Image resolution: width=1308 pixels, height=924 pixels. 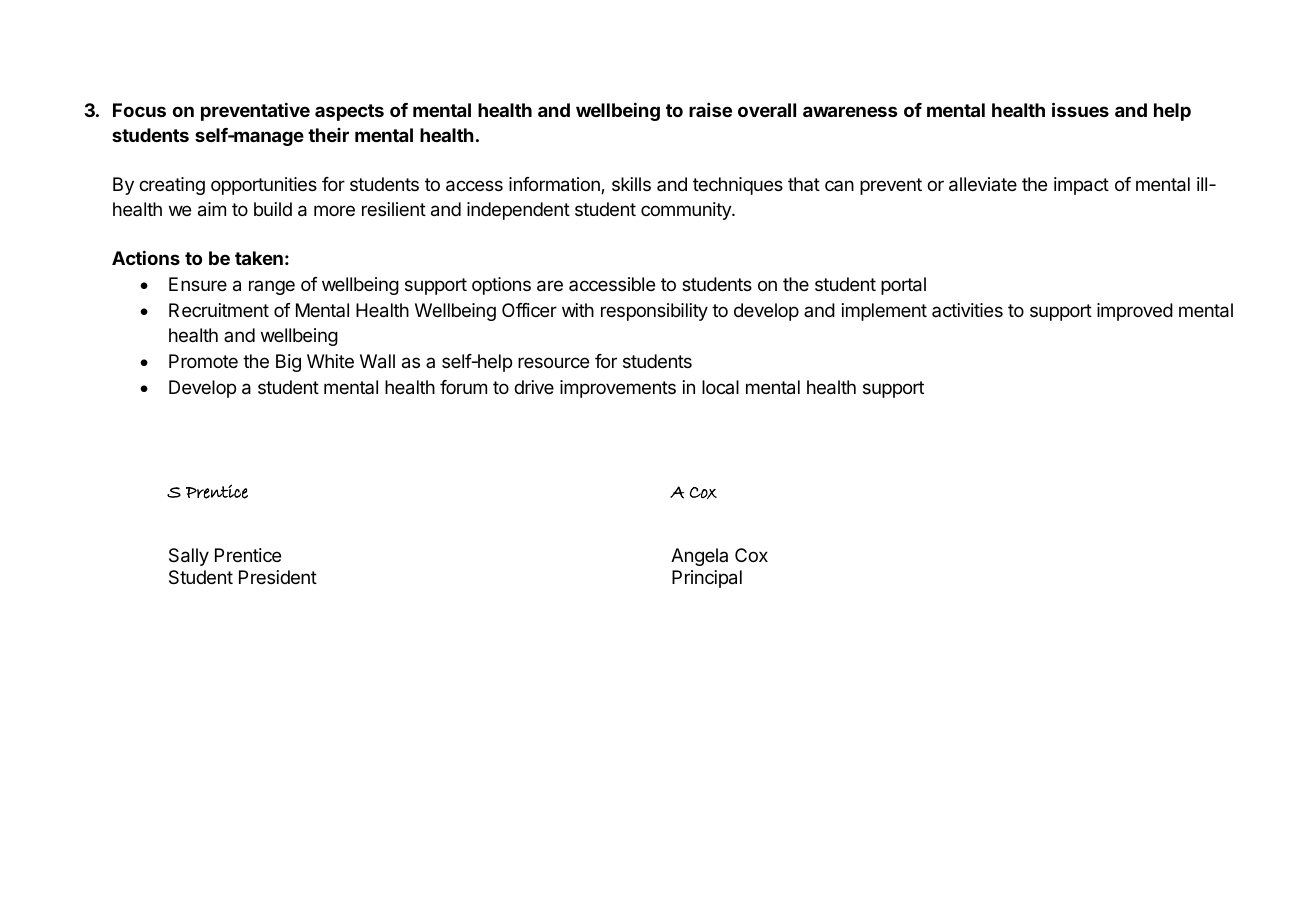 What do you see at coordinates (259, 258) in the screenshot?
I see `taken` at bounding box center [259, 258].
